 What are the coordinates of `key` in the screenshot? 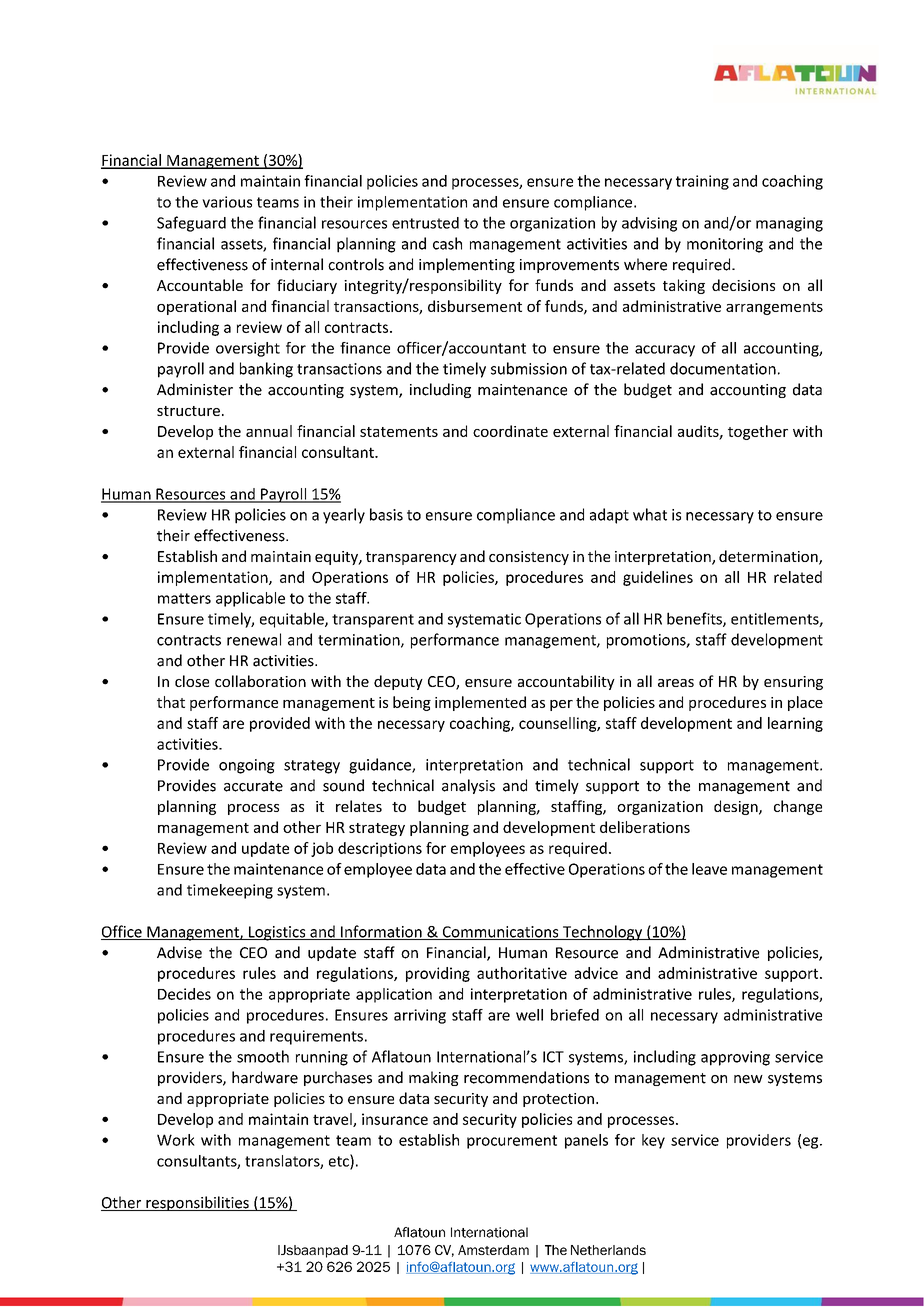 It's located at (653, 1141).
